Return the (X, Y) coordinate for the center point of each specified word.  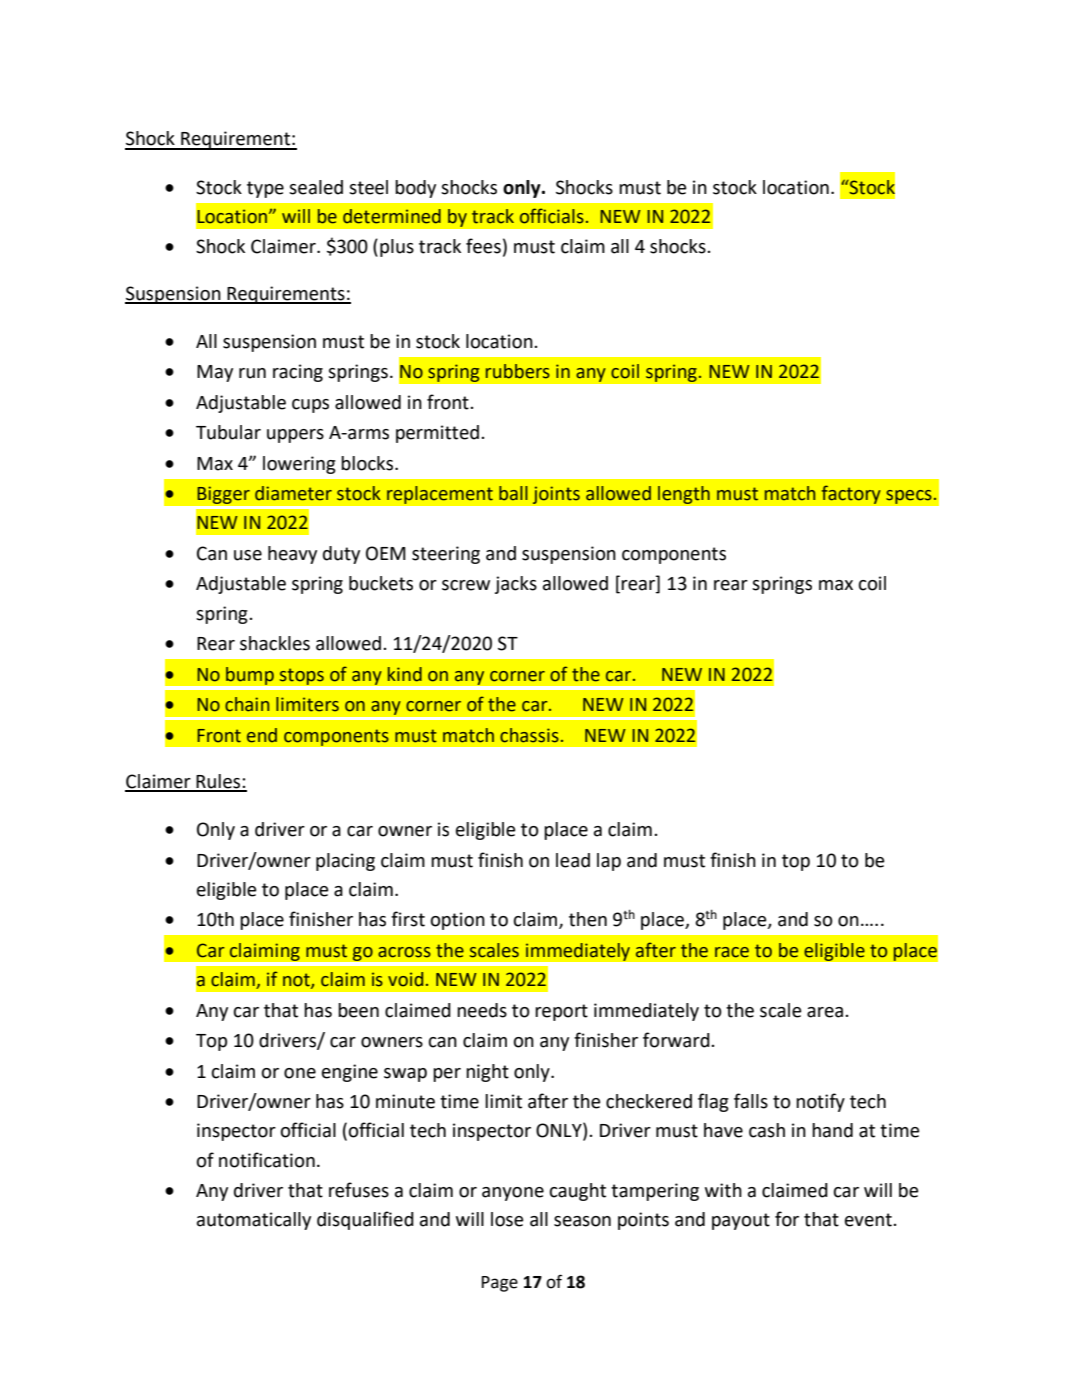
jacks (516, 585)
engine (350, 1073)
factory (851, 494)
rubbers (518, 371)
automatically (254, 1221)
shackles (275, 643)
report (561, 1012)
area (825, 1012)
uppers (295, 436)
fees (483, 246)
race (732, 952)
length (683, 495)
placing (345, 862)
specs (910, 496)
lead (573, 860)
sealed (316, 187)
